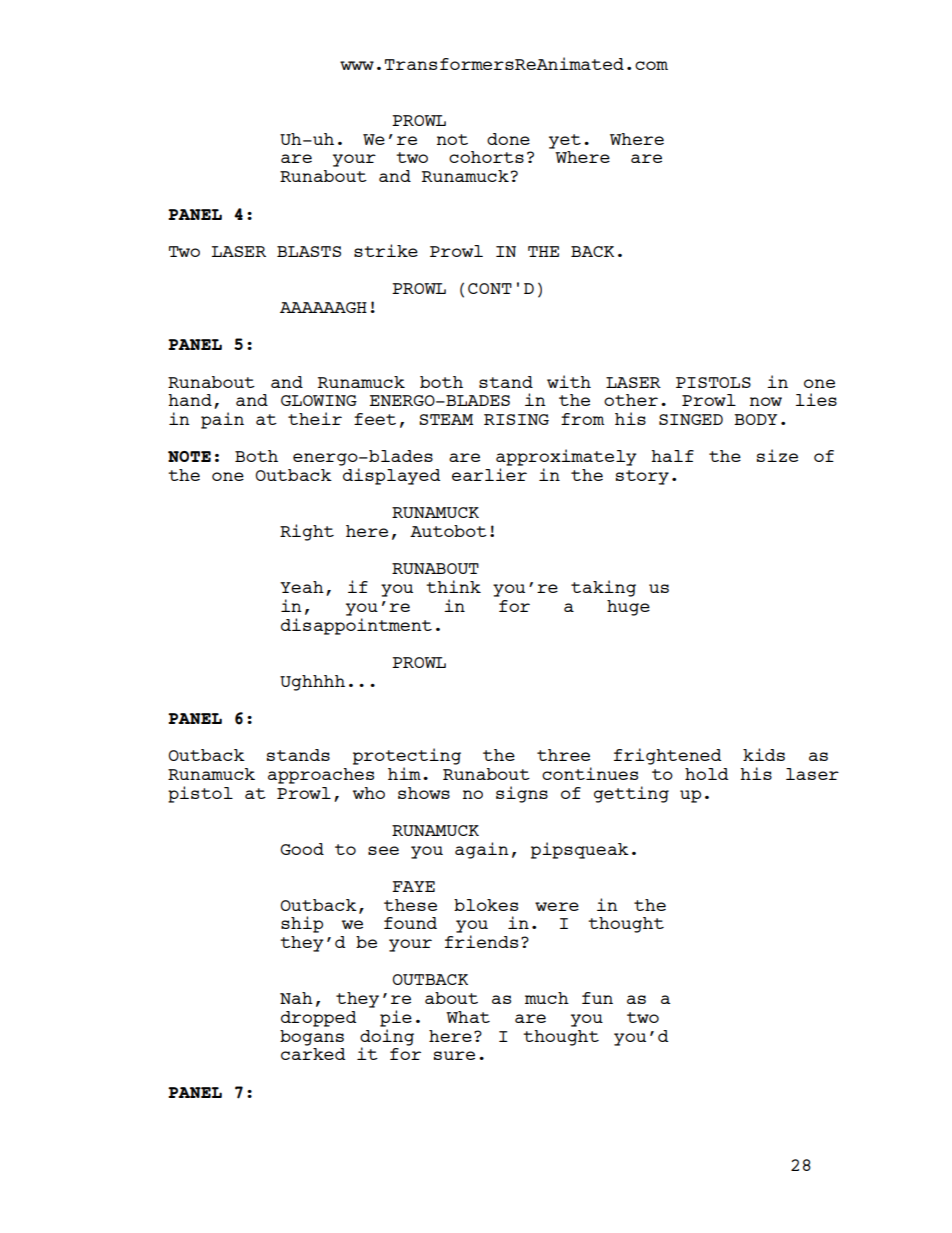 The image size is (952, 1233). I want to click on think, so click(453, 586).
